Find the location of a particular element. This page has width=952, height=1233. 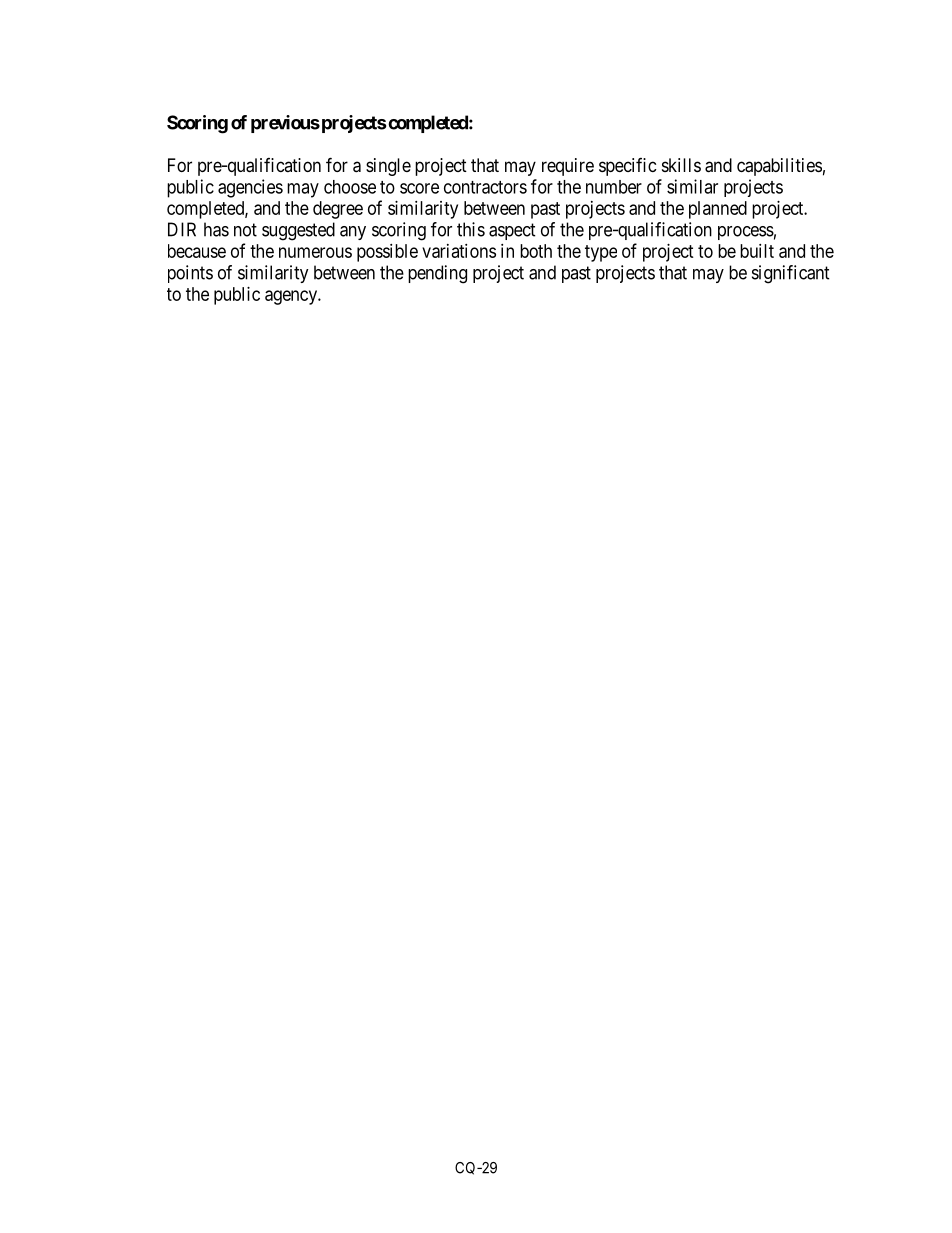

planned is located at coordinates (718, 210).
